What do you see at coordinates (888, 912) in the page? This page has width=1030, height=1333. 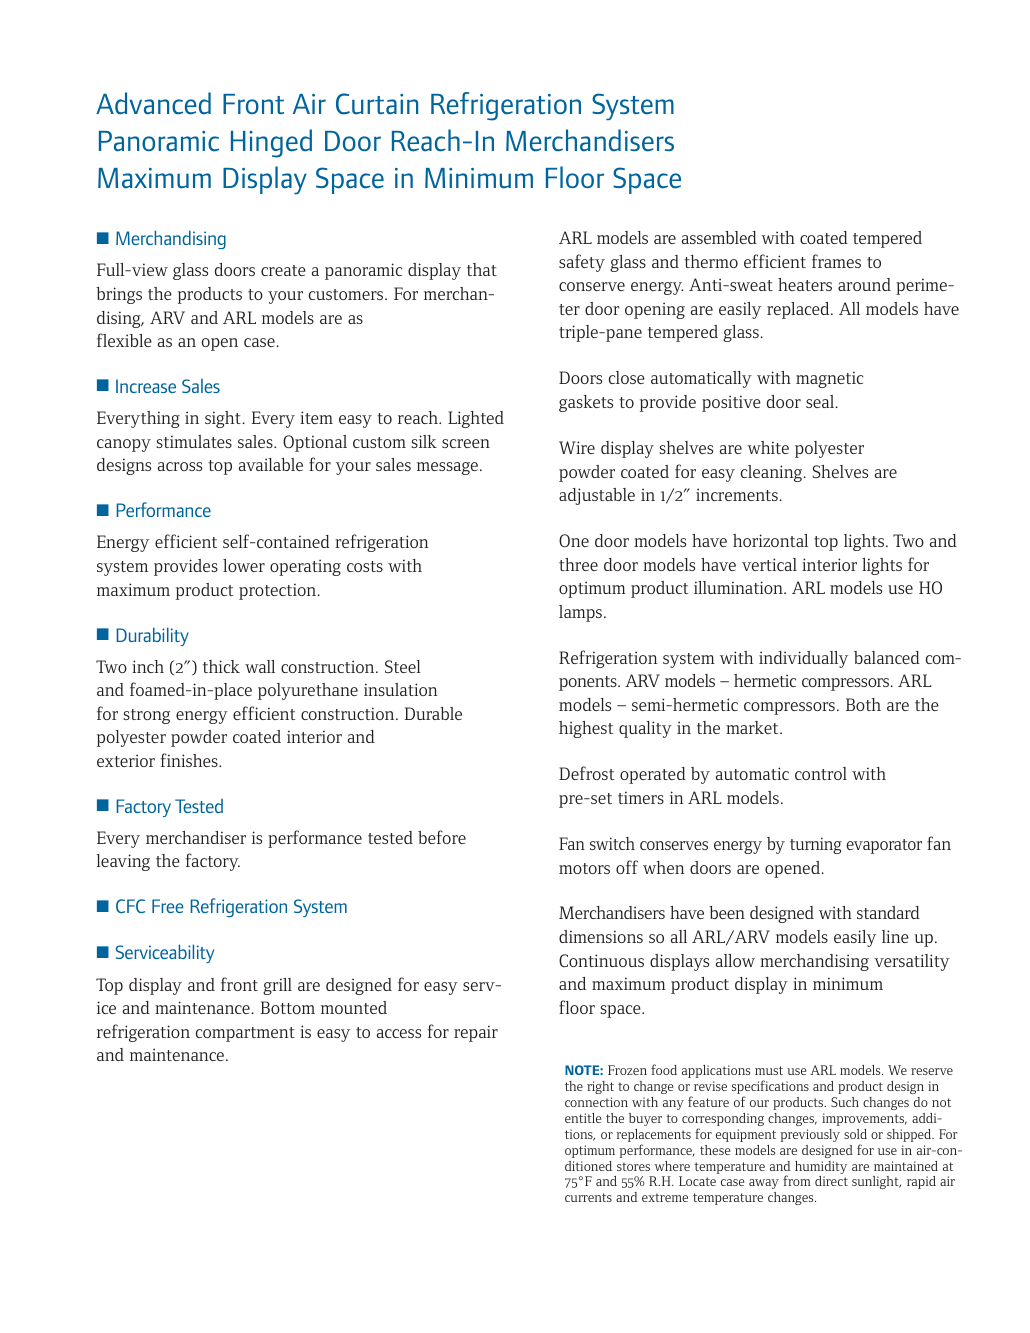 I see `standard` at bounding box center [888, 912].
